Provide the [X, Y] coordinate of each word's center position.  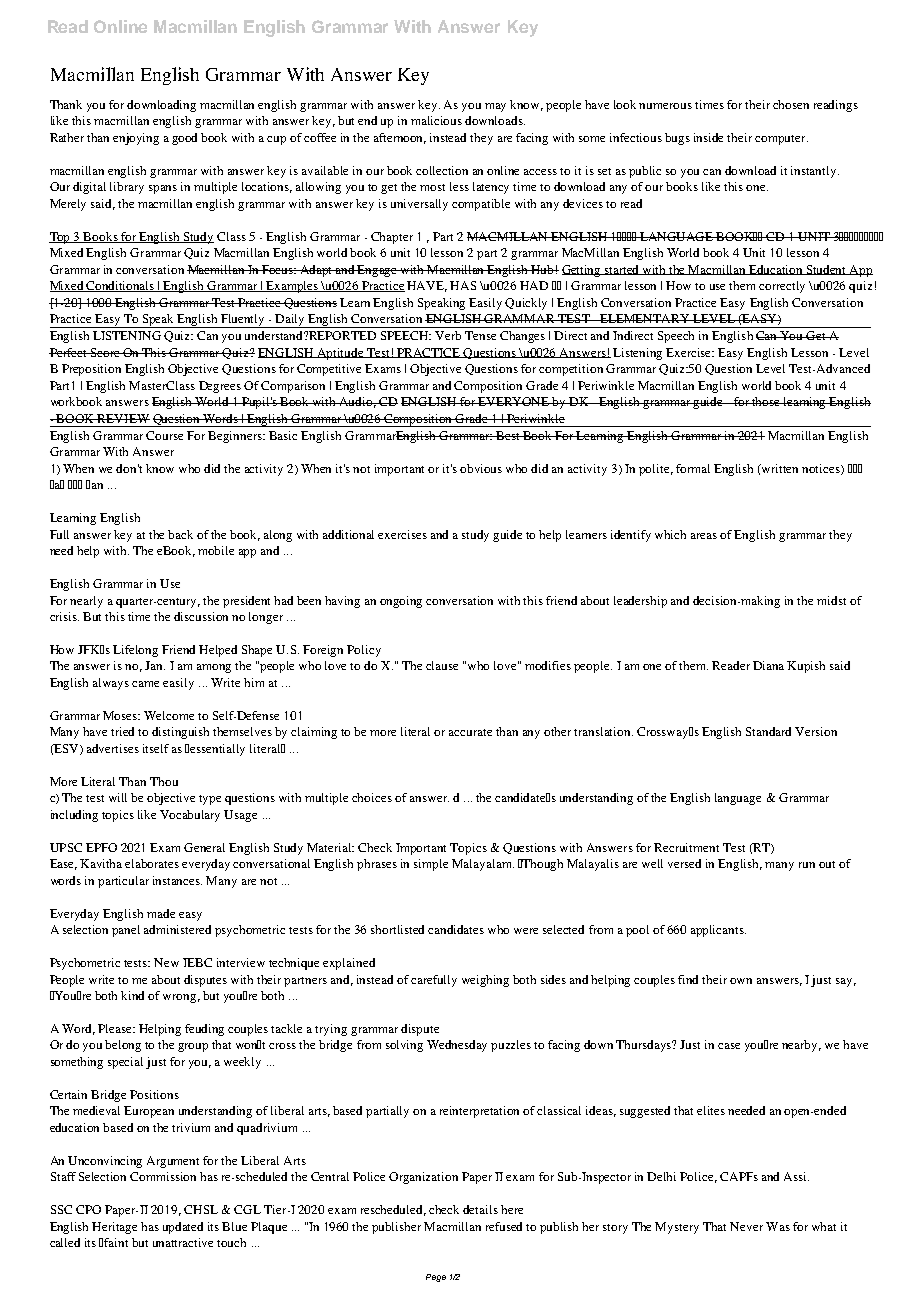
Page [436, 1278]
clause [442, 665]
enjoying [136, 139]
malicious [436, 120]
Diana [768, 665]
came [145, 684]
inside [708, 137]
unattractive [183, 1242]
